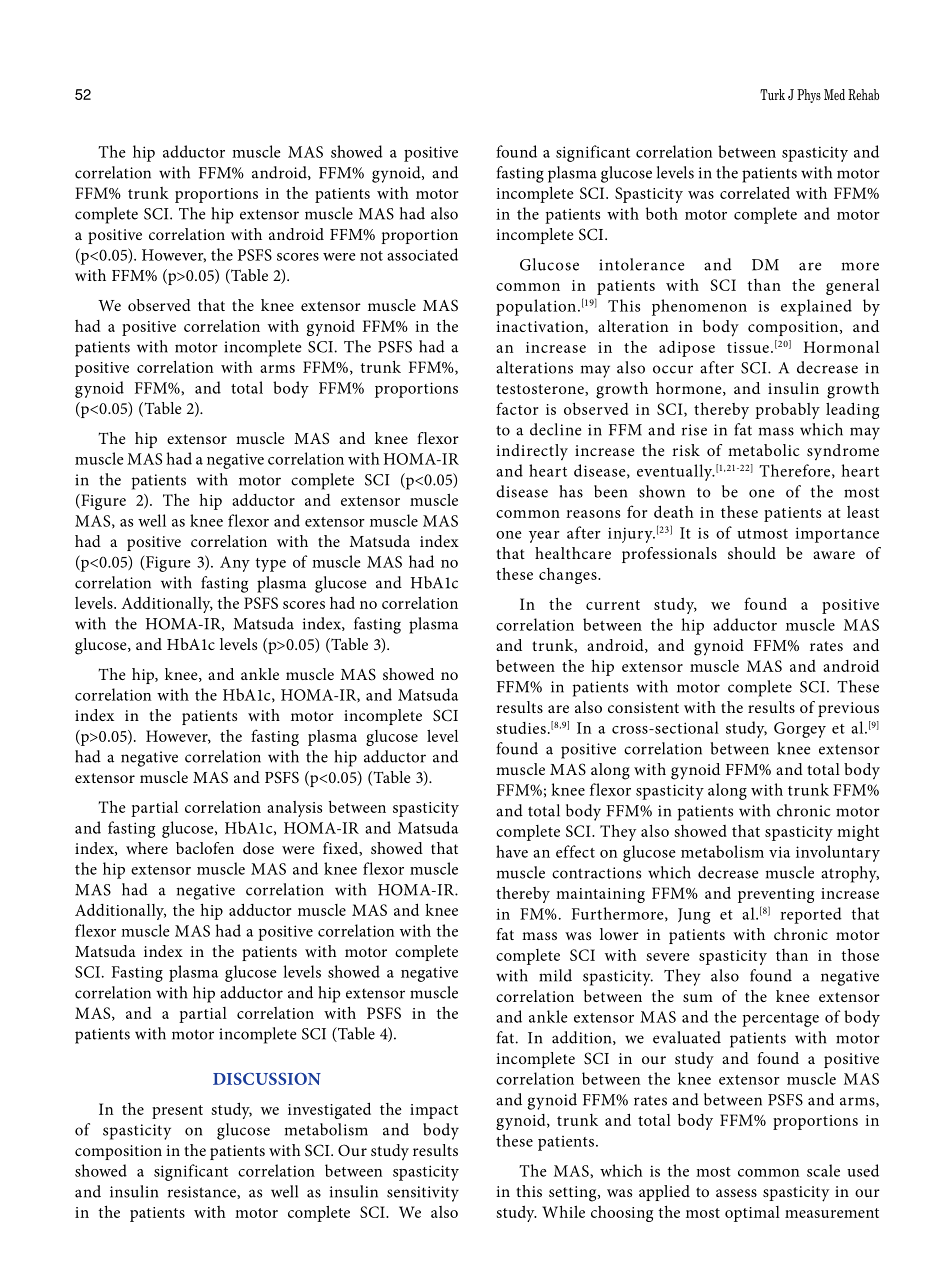  What do you see at coordinates (569, 576) in the page?
I see `changes` at bounding box center [569, 576].
